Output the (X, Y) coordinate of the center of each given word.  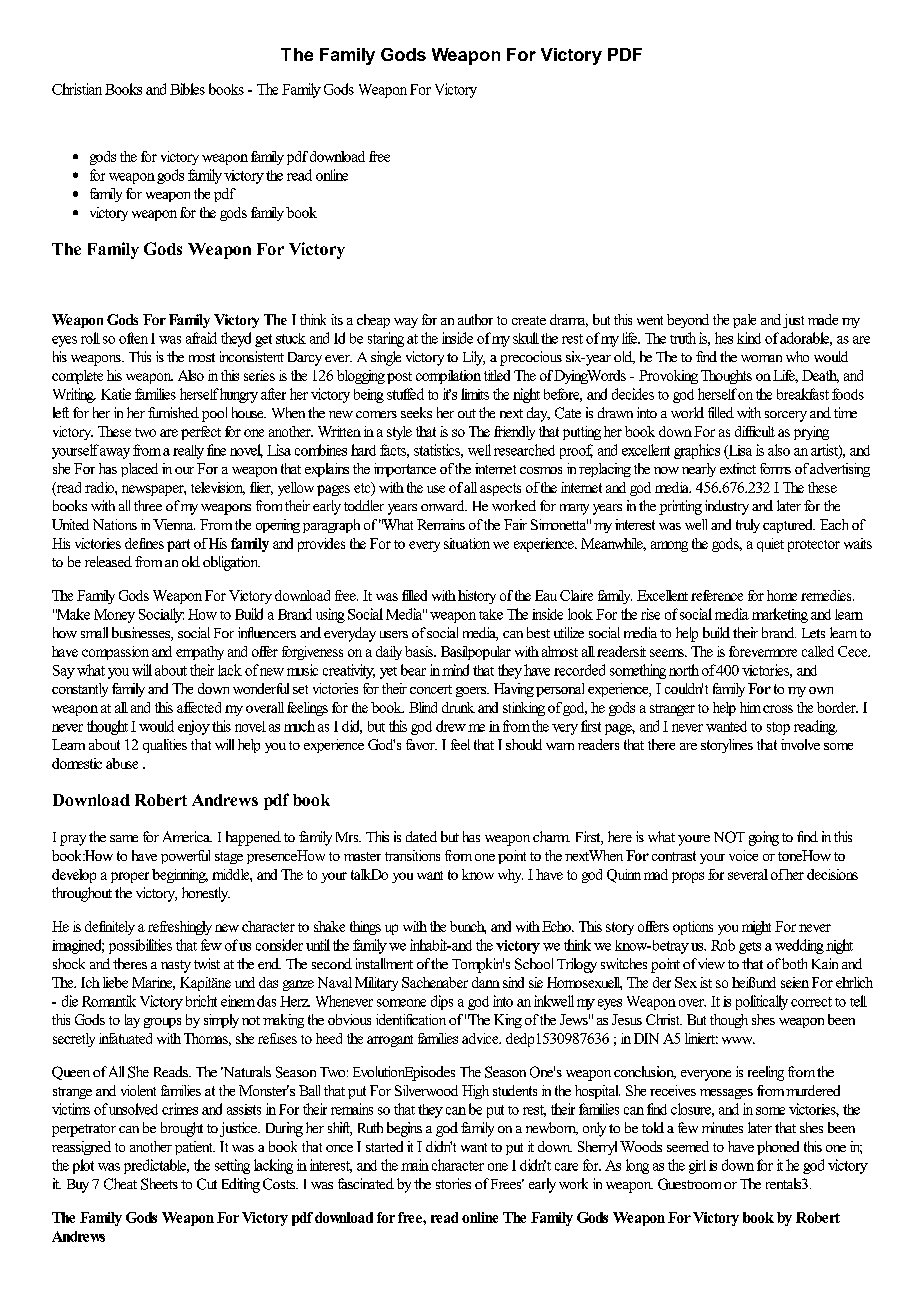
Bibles (187, 89)
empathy (200, 653)
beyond (688, 321)
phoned (778, 1148)
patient (195, 1148)
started (384, 1146)
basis (420, 651)
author (475, 319)
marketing (780, 615)
